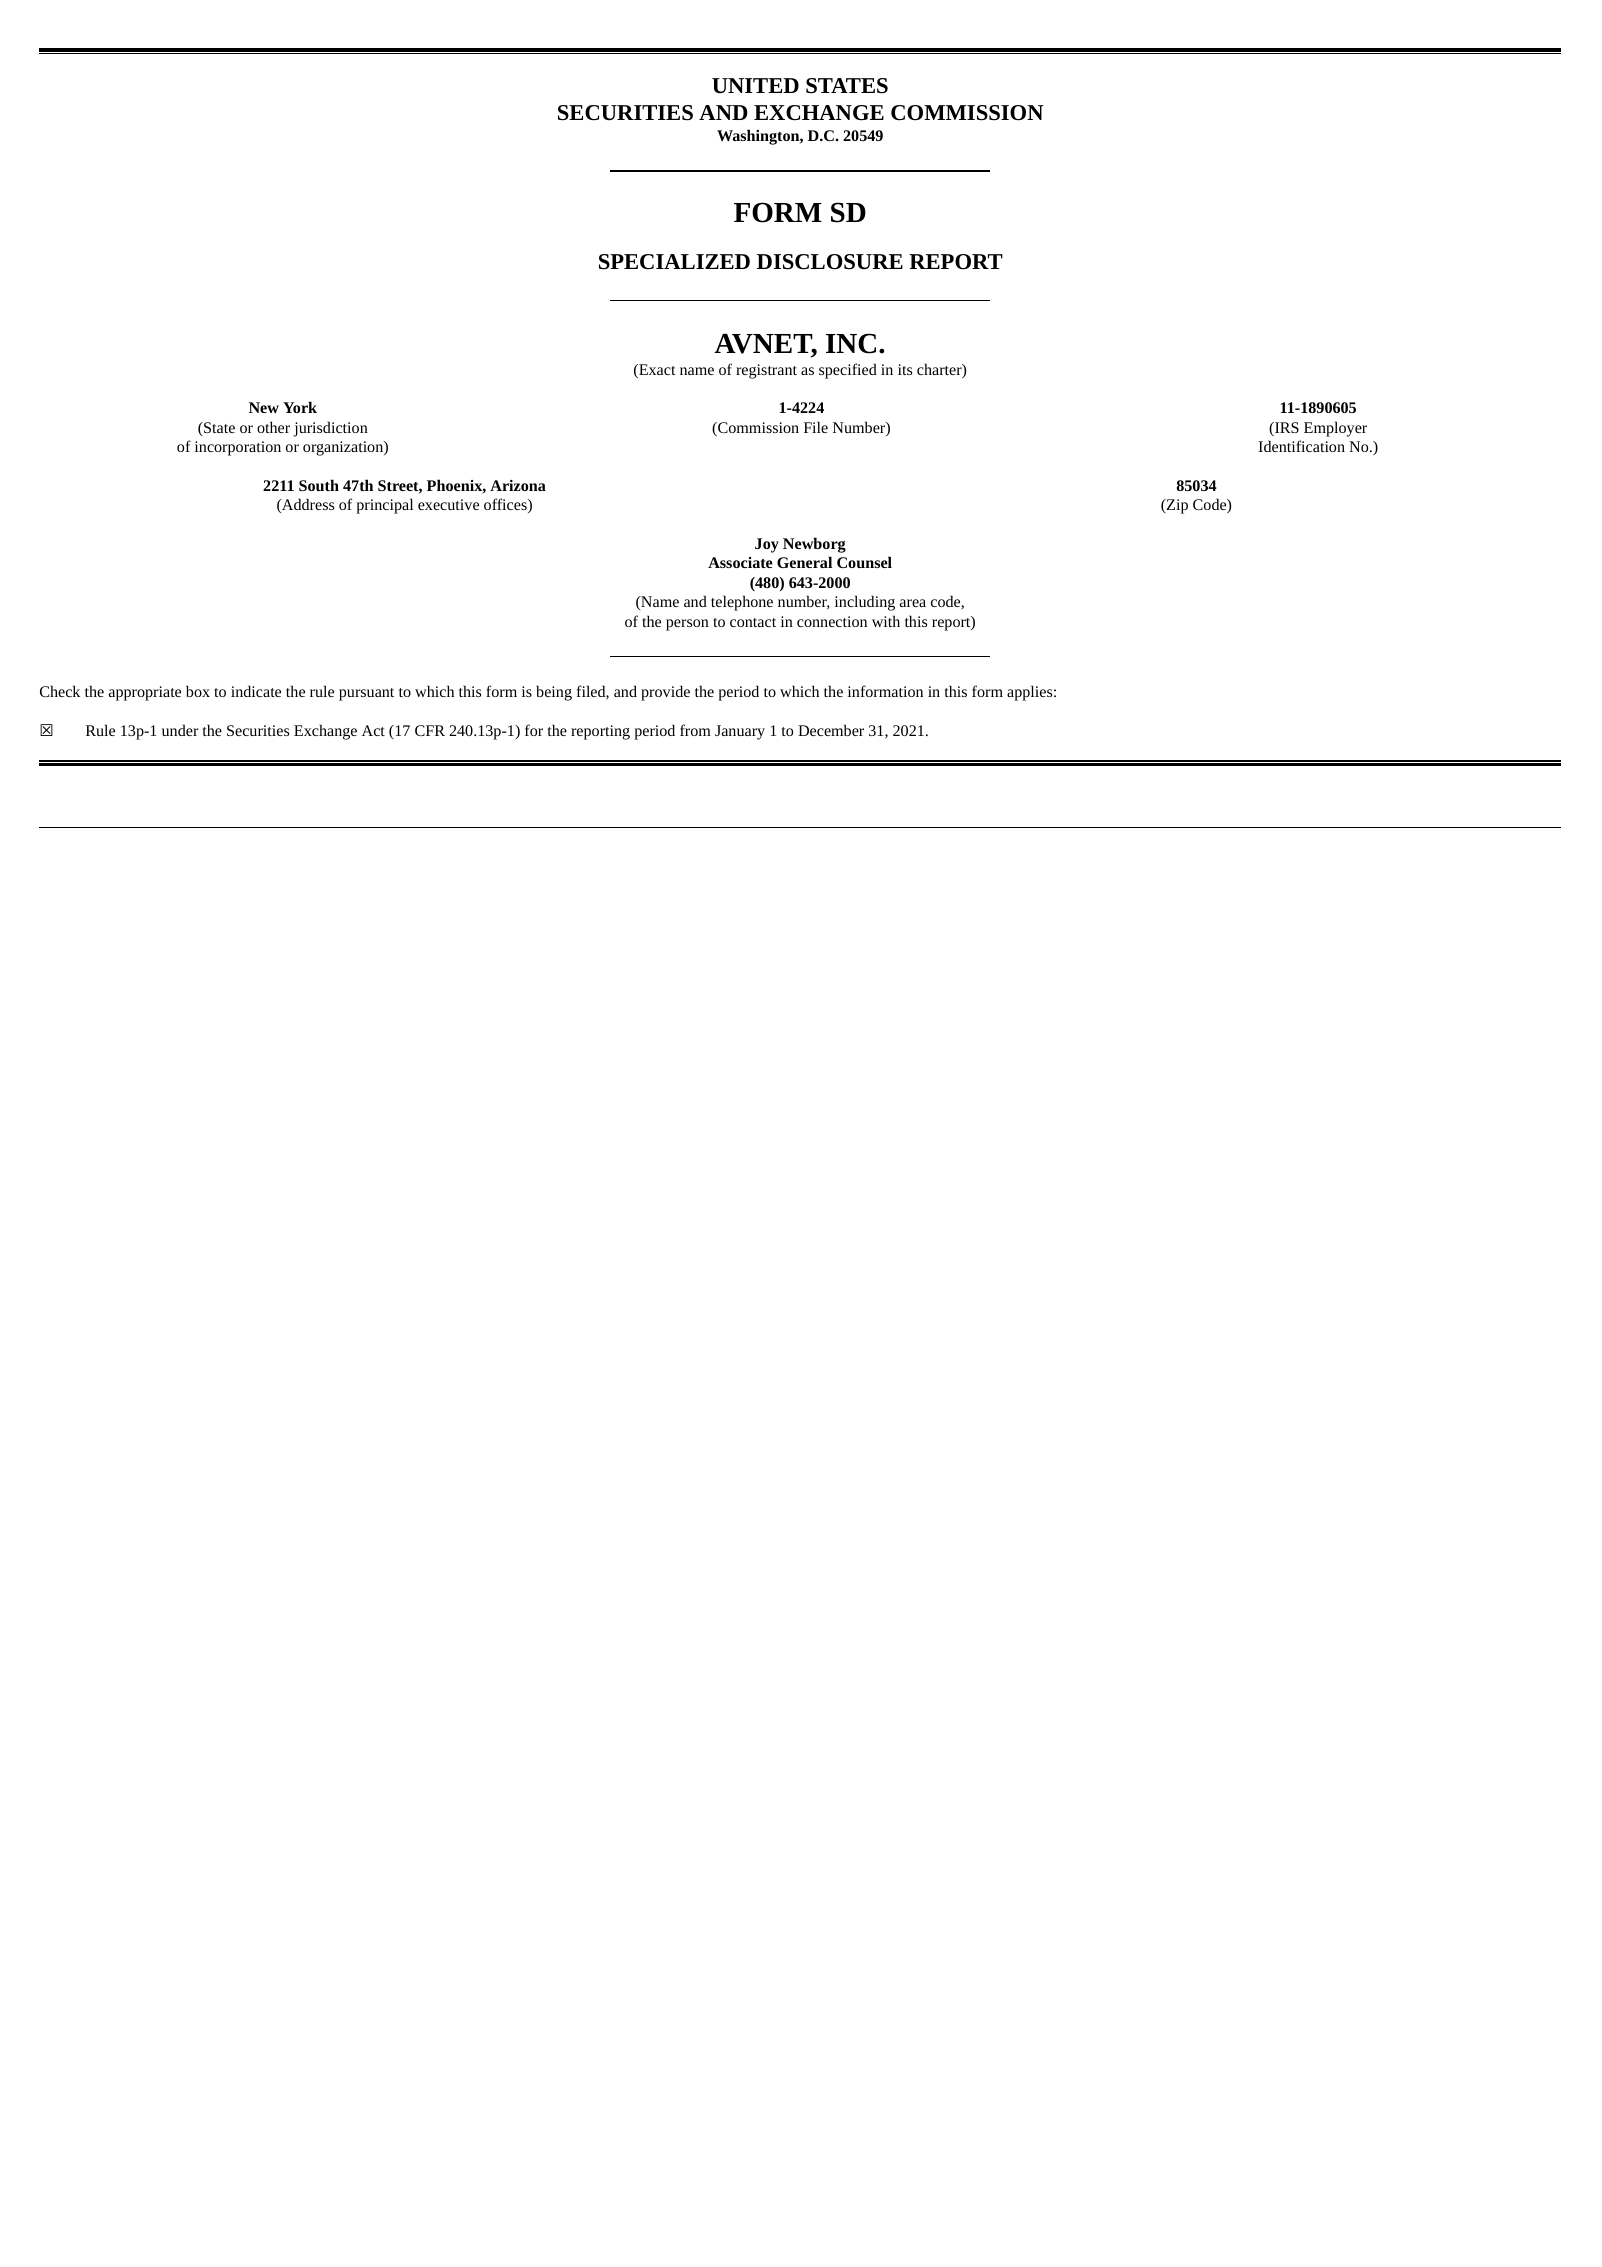 This page has height=2267, width=1602. Describe the element at coordinates (830, 262) in the page. I see `DISCLOSURE` at that location.
